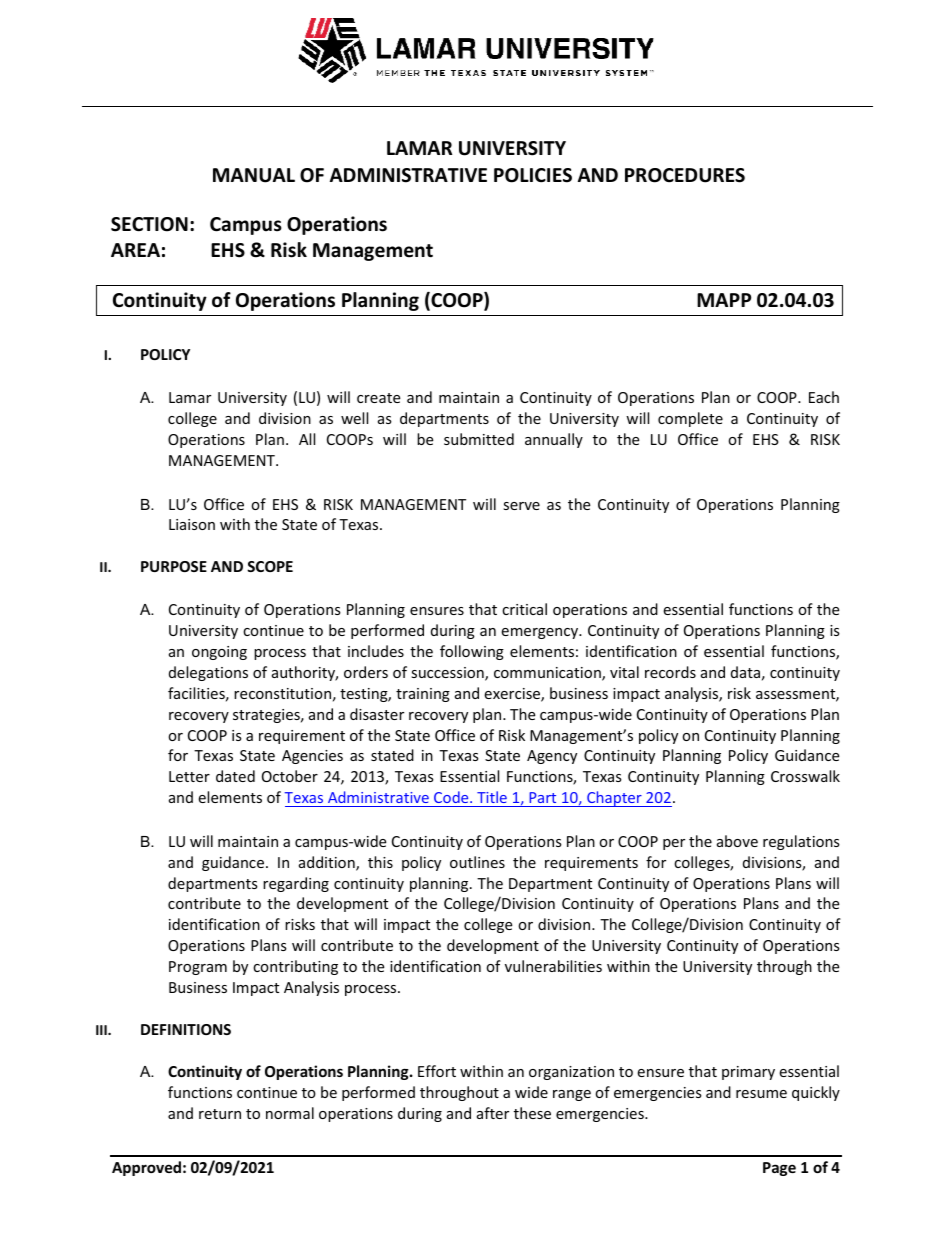  I want to click on after, so click(493, 1113).
